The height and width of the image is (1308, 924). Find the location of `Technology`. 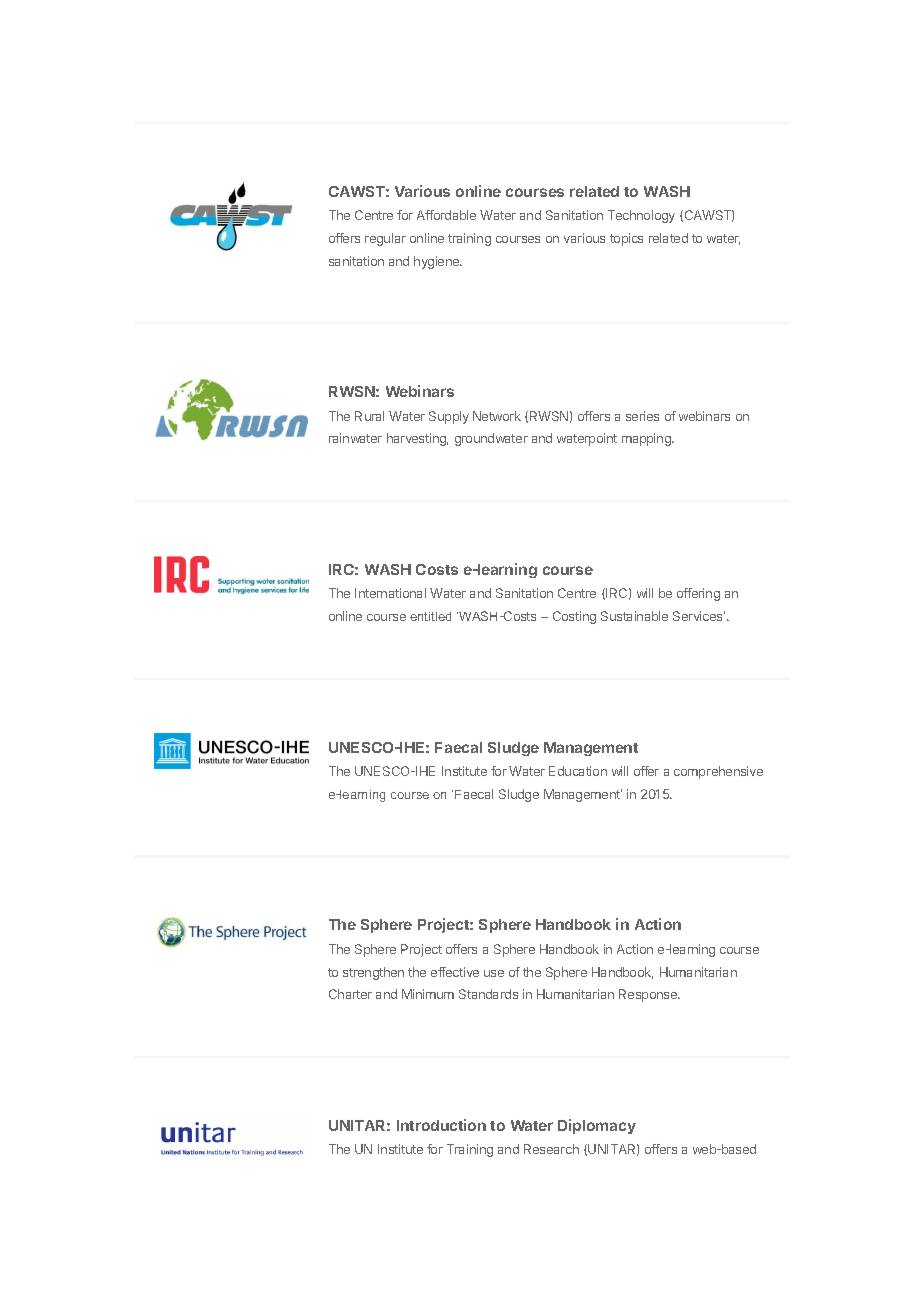

Technology is located at coordinates (641, 216).
